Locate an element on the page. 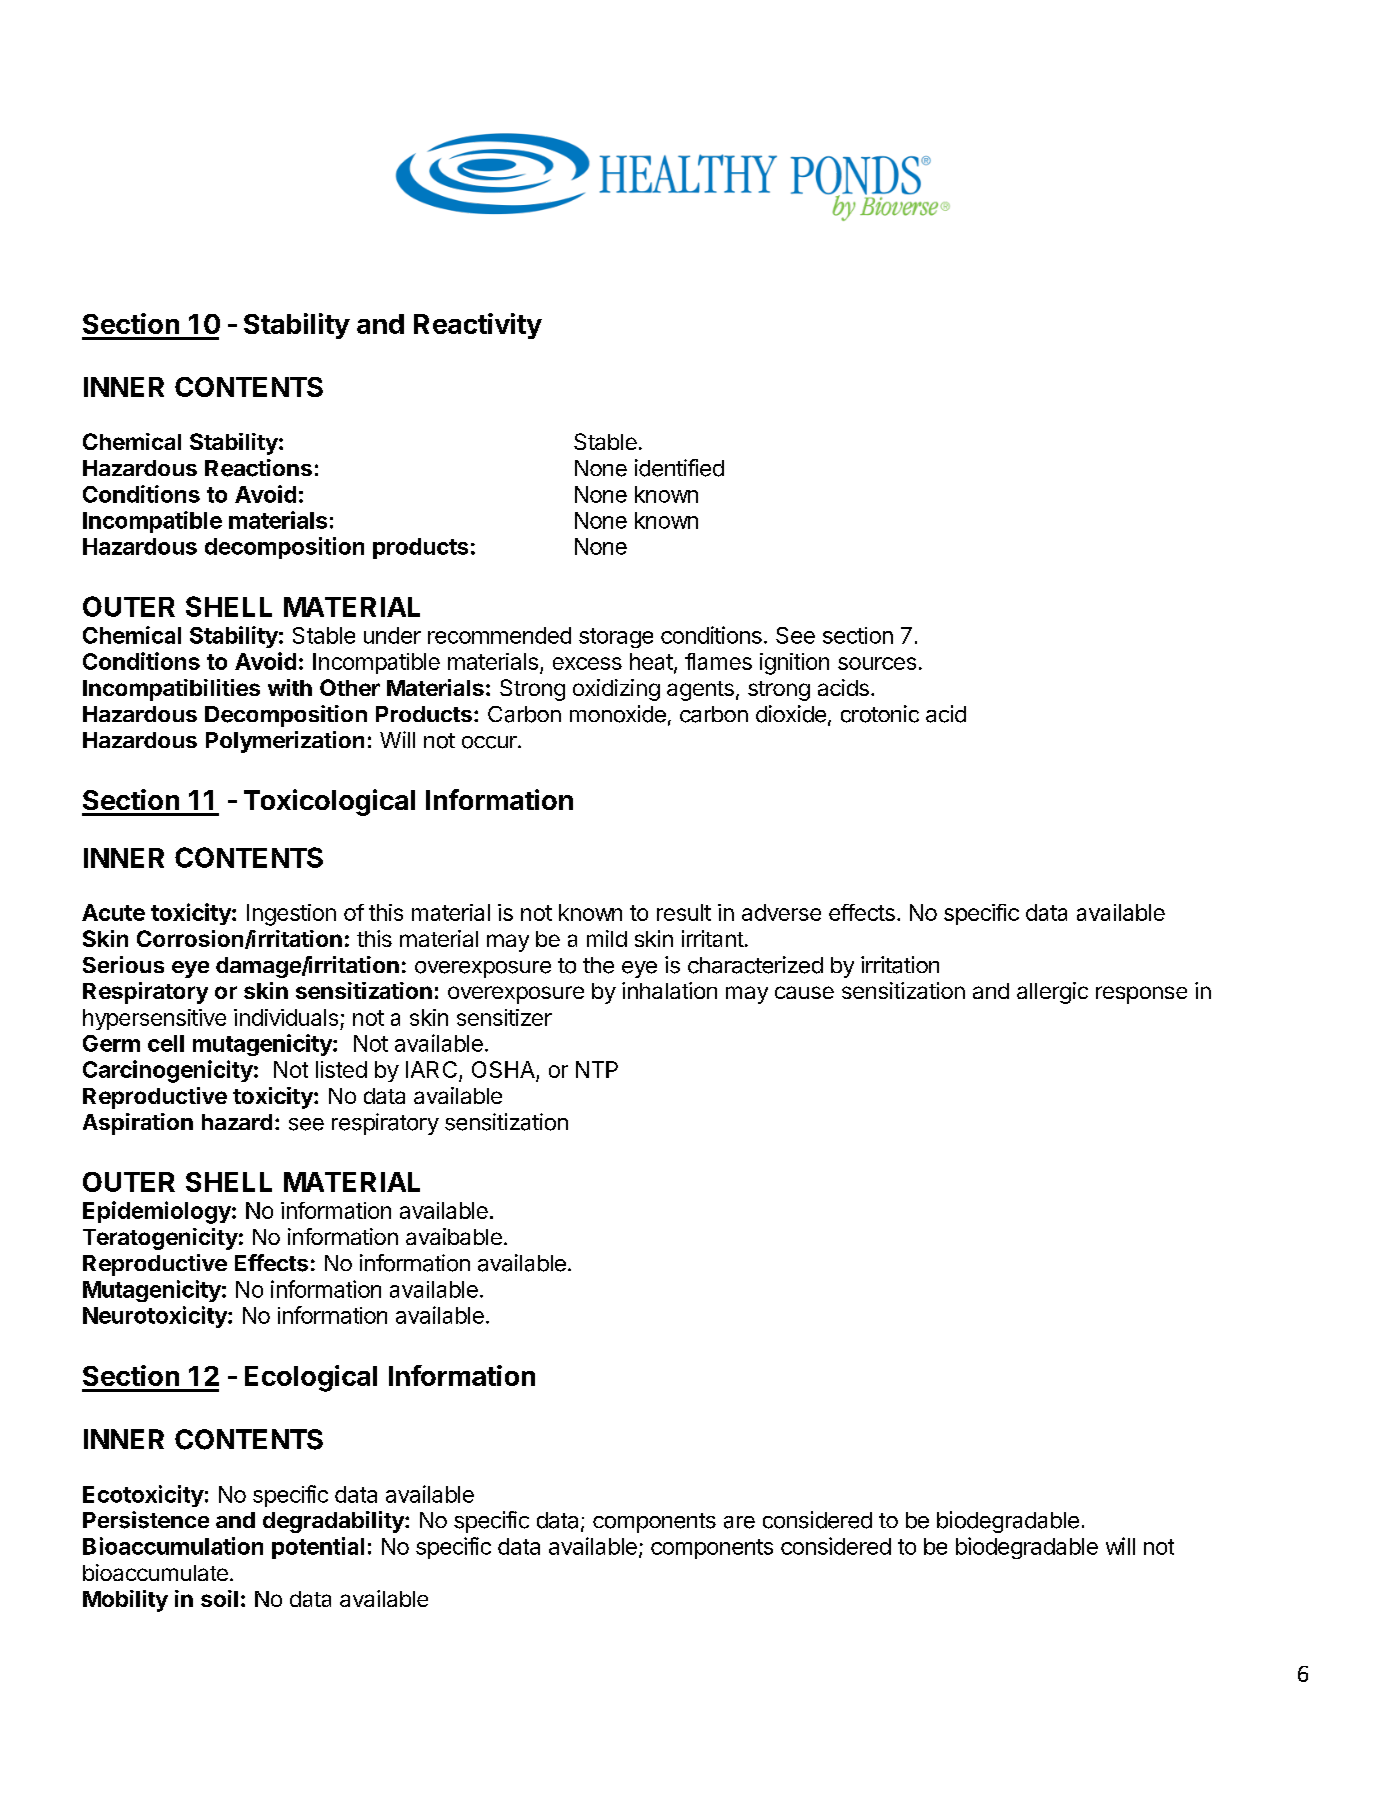 The height and width of the document is (1801, 1391). soil is located at coordinates (219, 1598).
